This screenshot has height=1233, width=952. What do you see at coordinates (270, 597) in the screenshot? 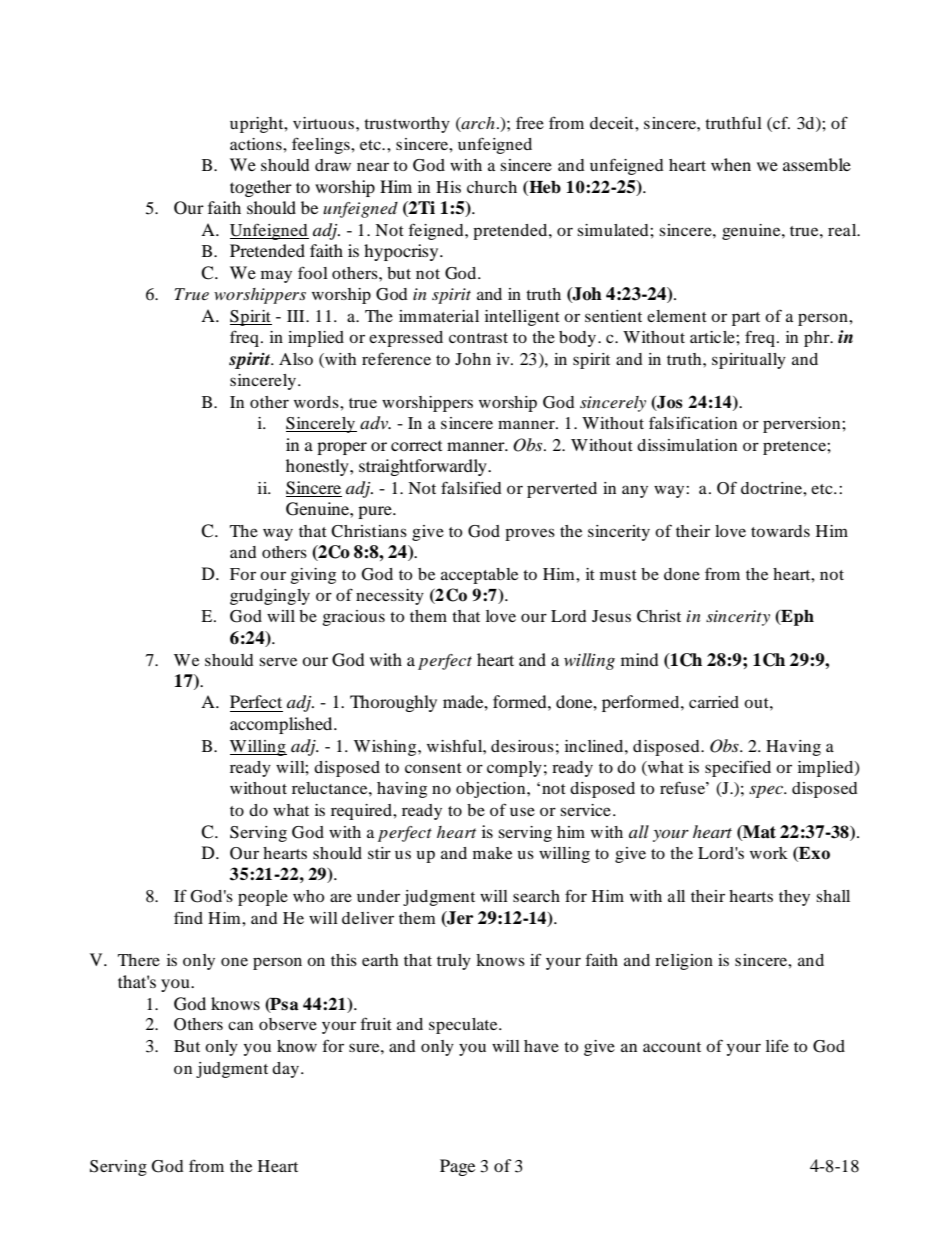
I see `grudgingly` at bounding box center [270, 597].
